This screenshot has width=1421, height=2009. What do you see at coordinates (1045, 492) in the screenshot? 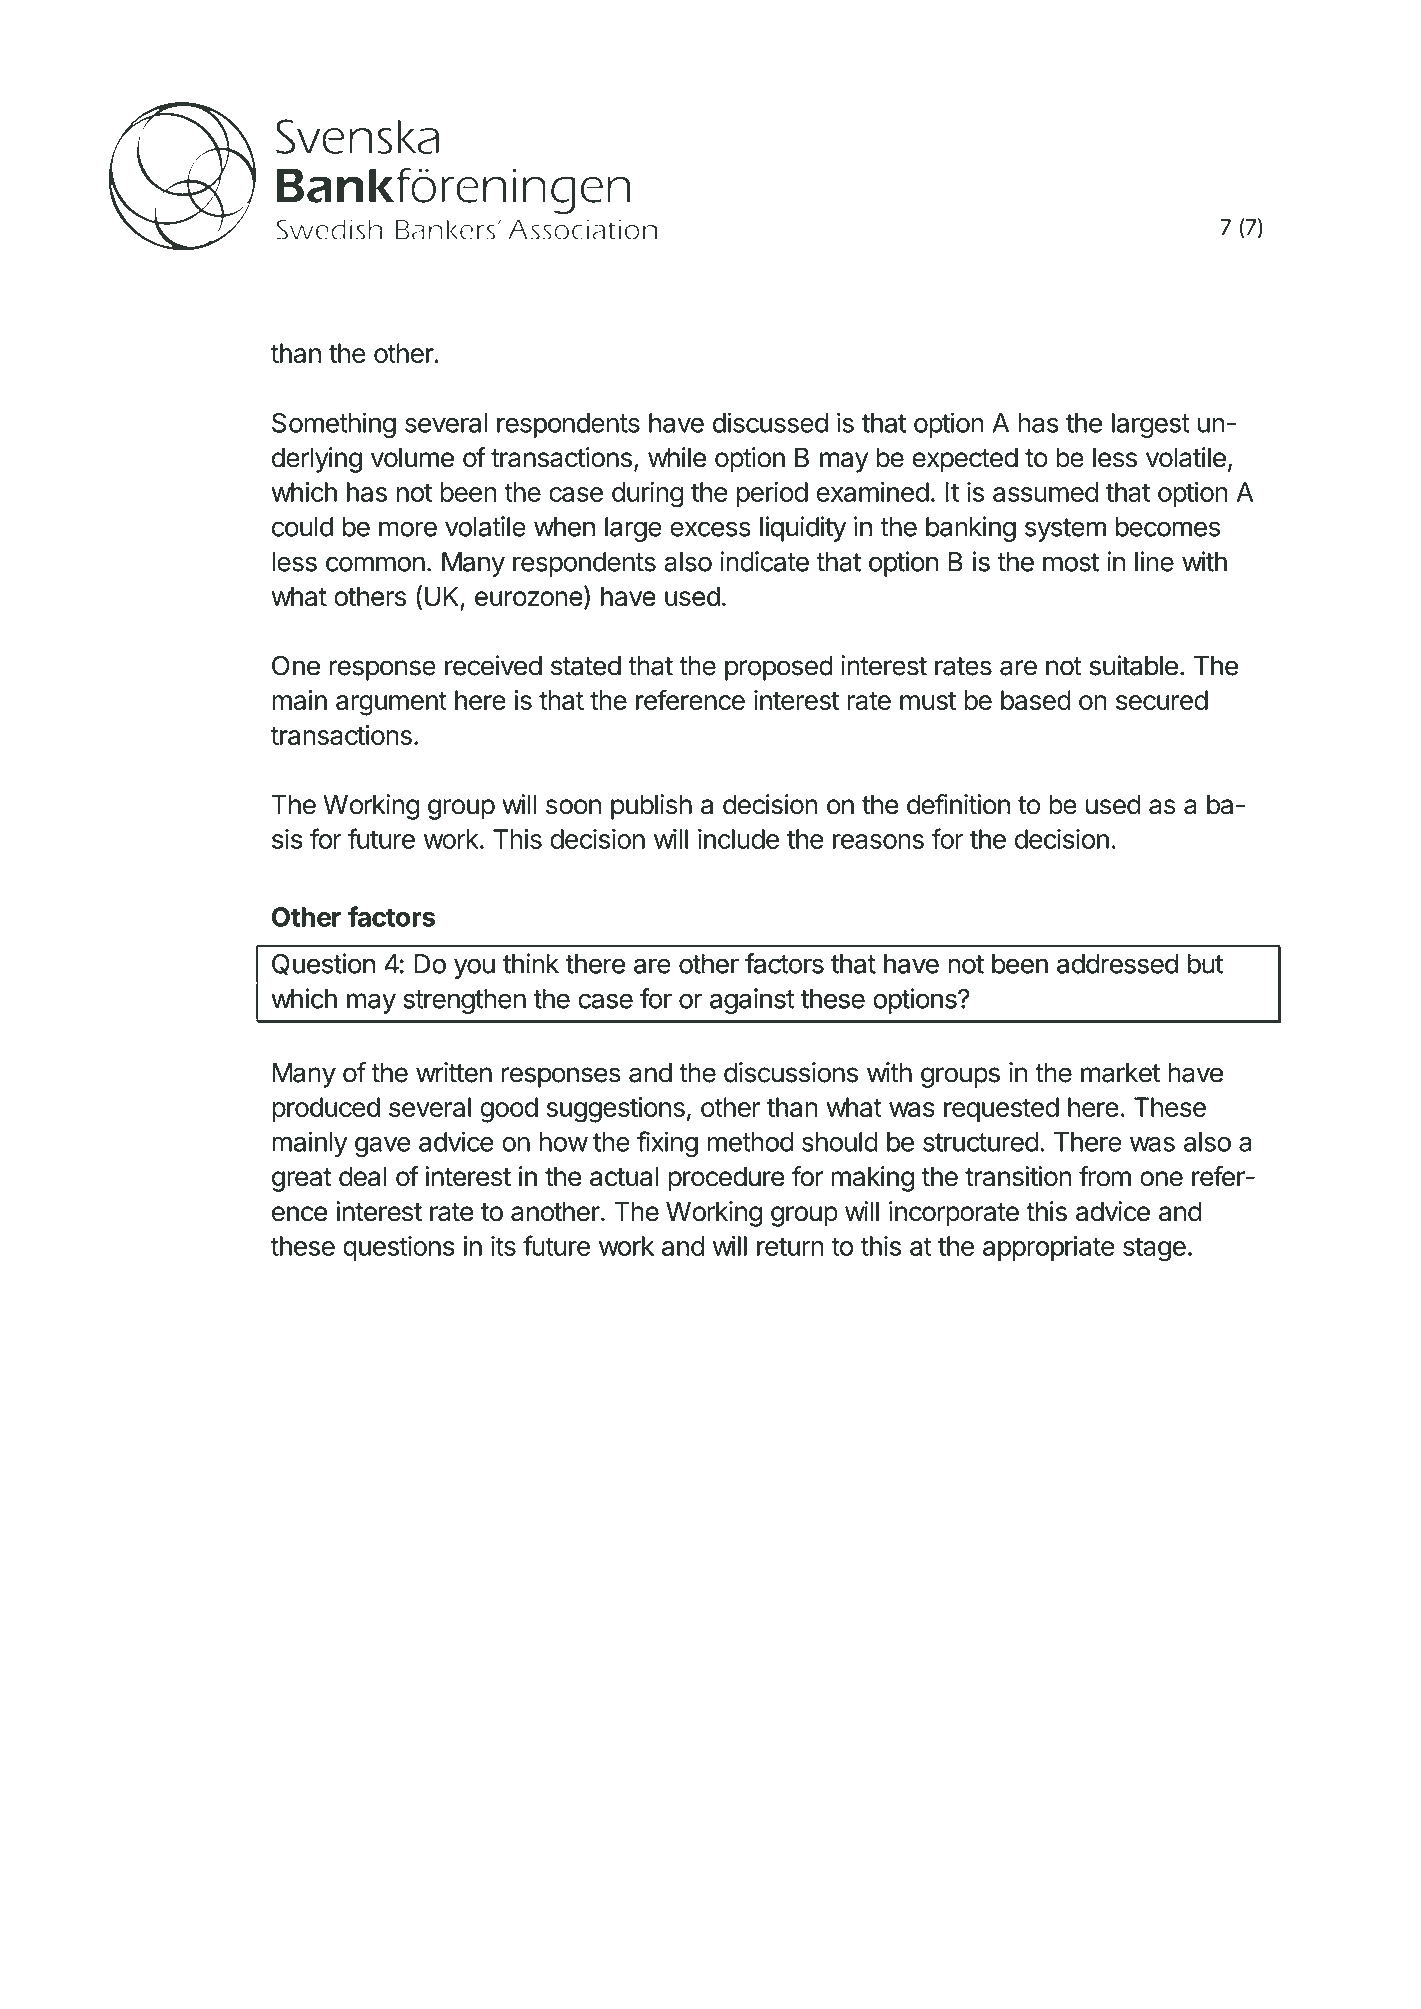
I see `assumed` at bounding box center [1045, 492].
